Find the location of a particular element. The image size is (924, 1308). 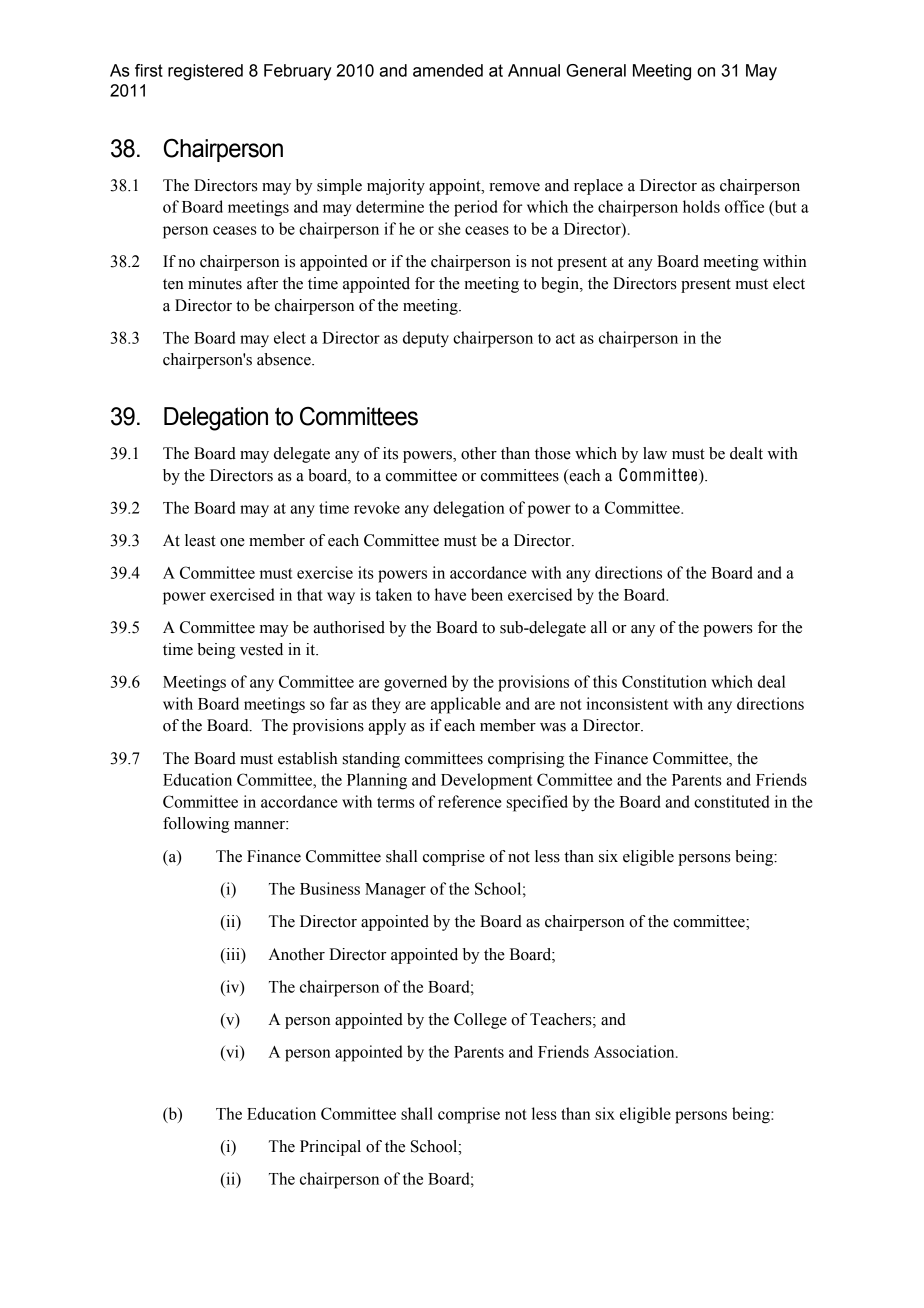

registered is located at coordinates (205, 72).
